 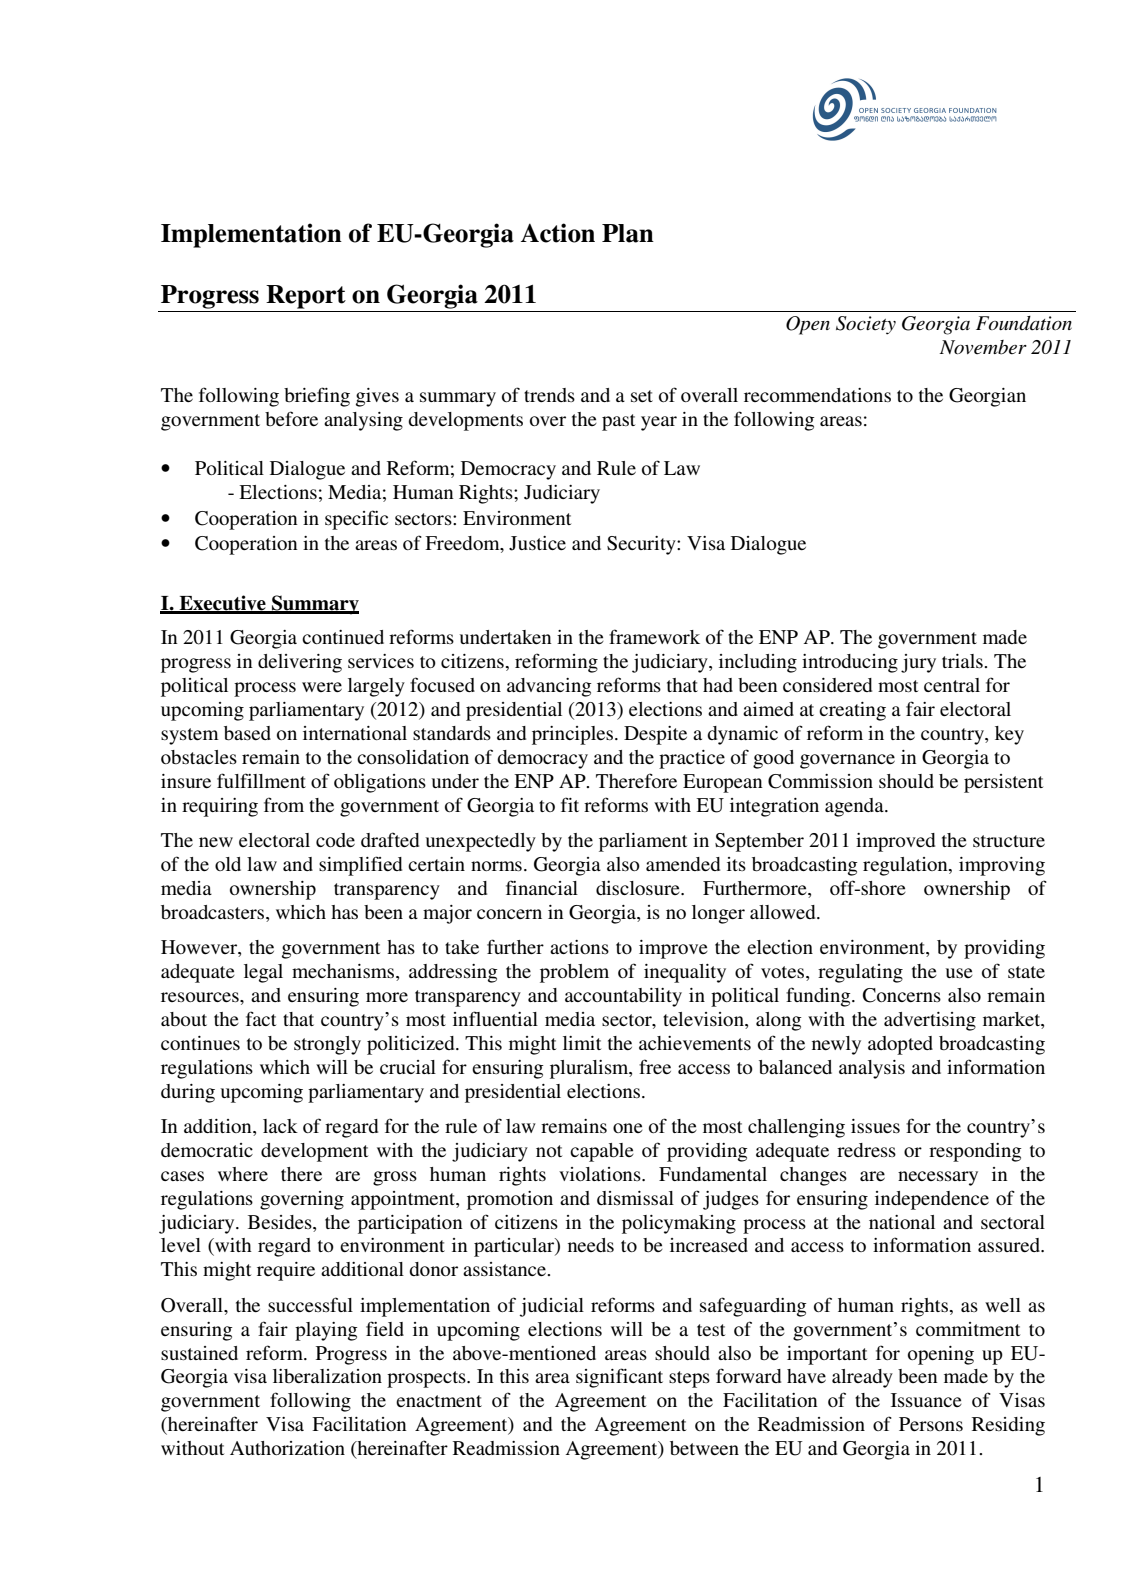 What do you see at coordinates (300, 663) in the screenshot?
I see `delivering` at bounding box center [300, 663].
